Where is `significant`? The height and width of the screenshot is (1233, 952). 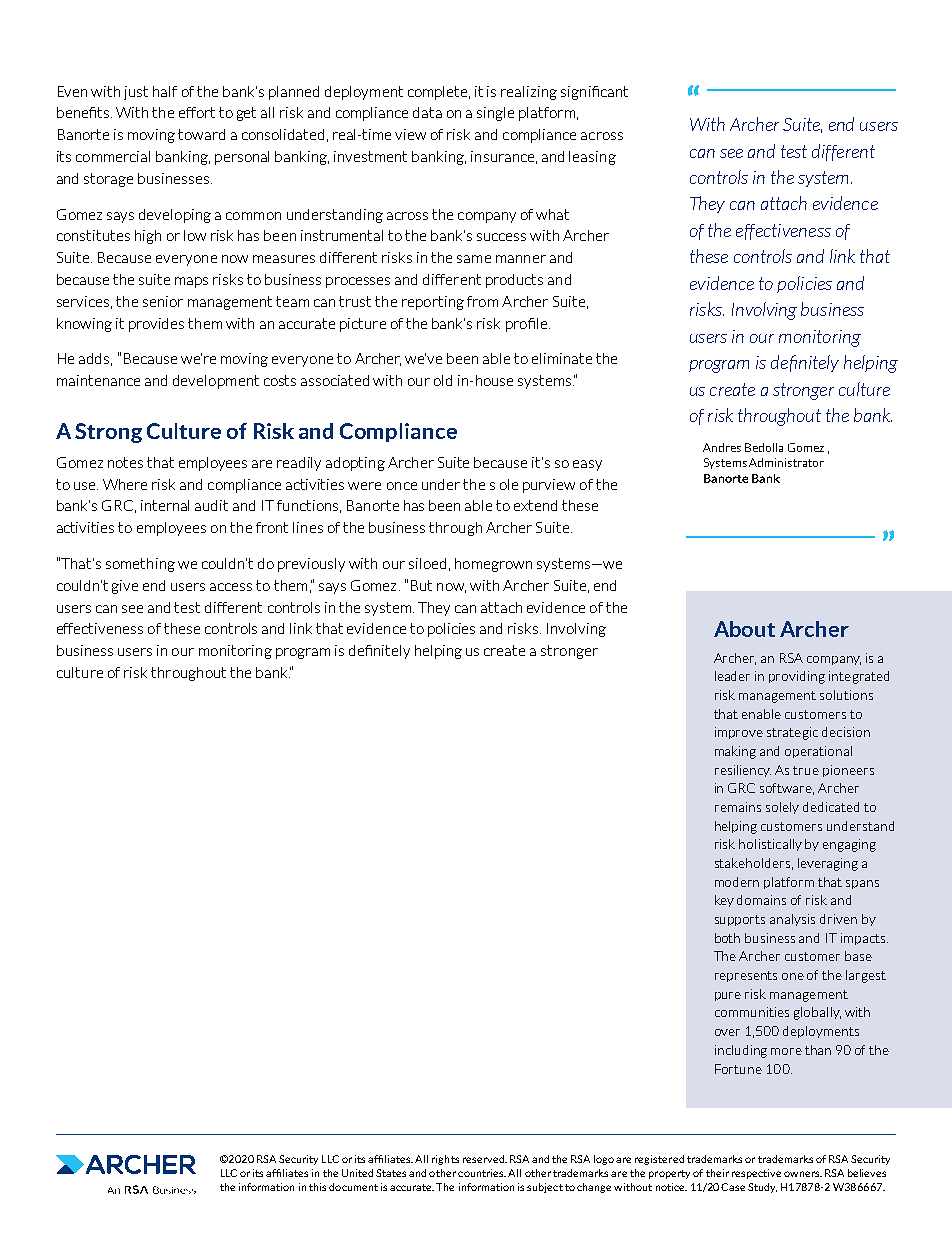 significant is located at coordinates (594, 93).
